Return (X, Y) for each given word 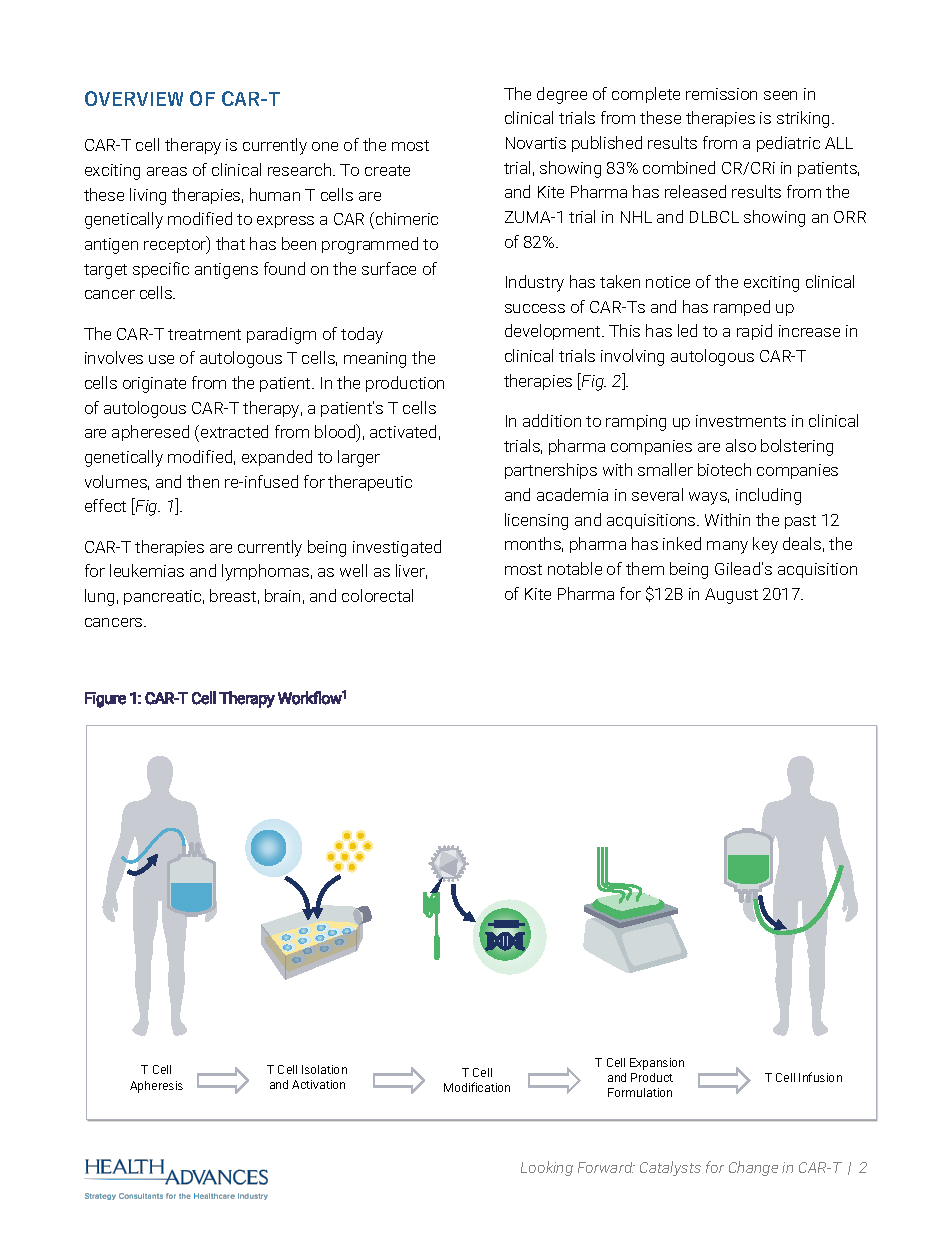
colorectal (377, 595)
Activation (318, 1084)
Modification (477, 1087)
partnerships (551, 471)
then (203, 481)
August (731, 596)
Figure (105, 700)
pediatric (788, 144)
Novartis (536, 143)
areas (167, 171)
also (741, 445)
